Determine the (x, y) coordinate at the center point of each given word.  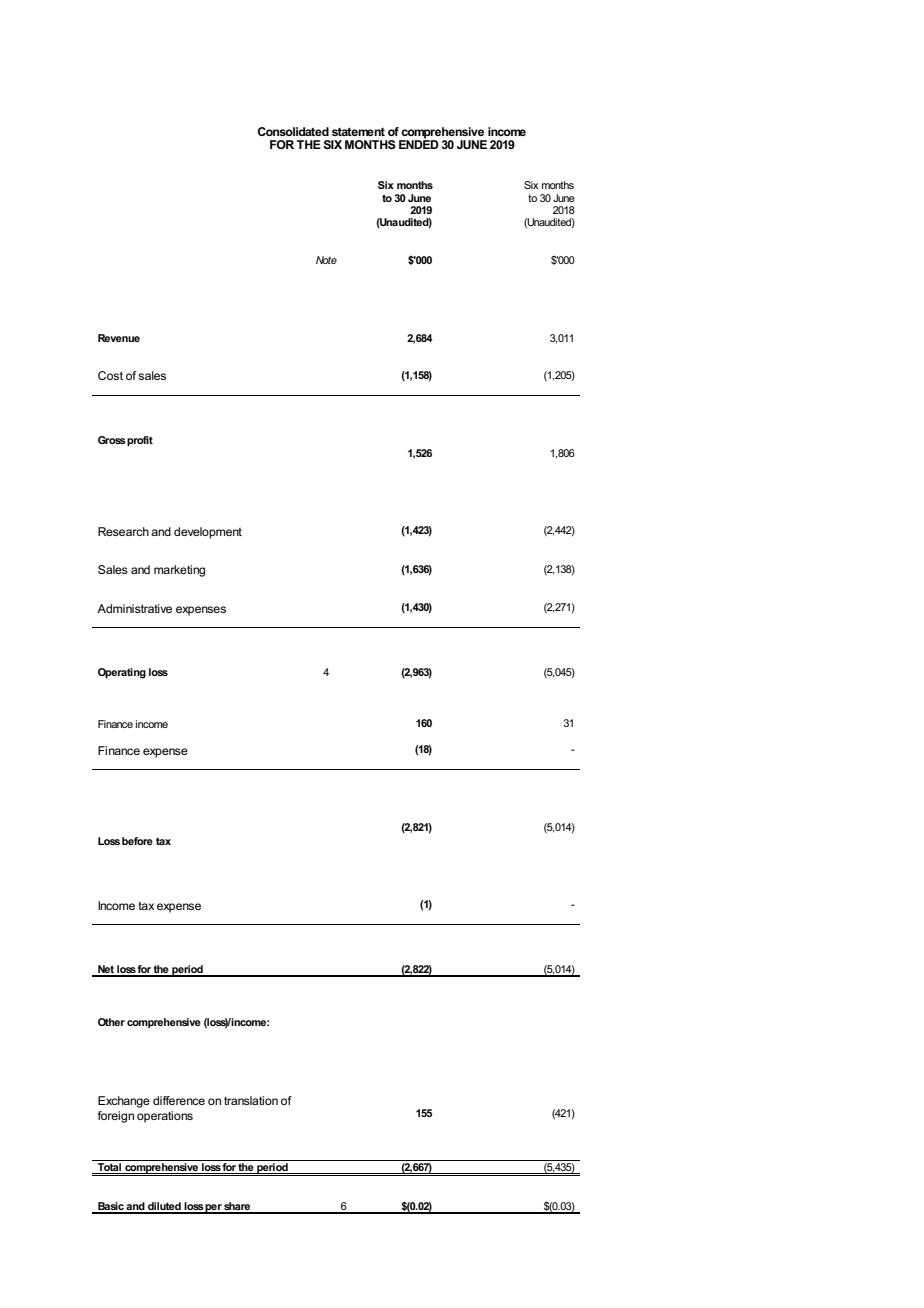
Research (123, 531)
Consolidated (293, 131)
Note (326, 260)
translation (251, 1100)
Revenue (119, 338)
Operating (122, 673)
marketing (179, 571)
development (208, 533)
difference (179, 1100)
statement (358, 131)
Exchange (124, 1102)
